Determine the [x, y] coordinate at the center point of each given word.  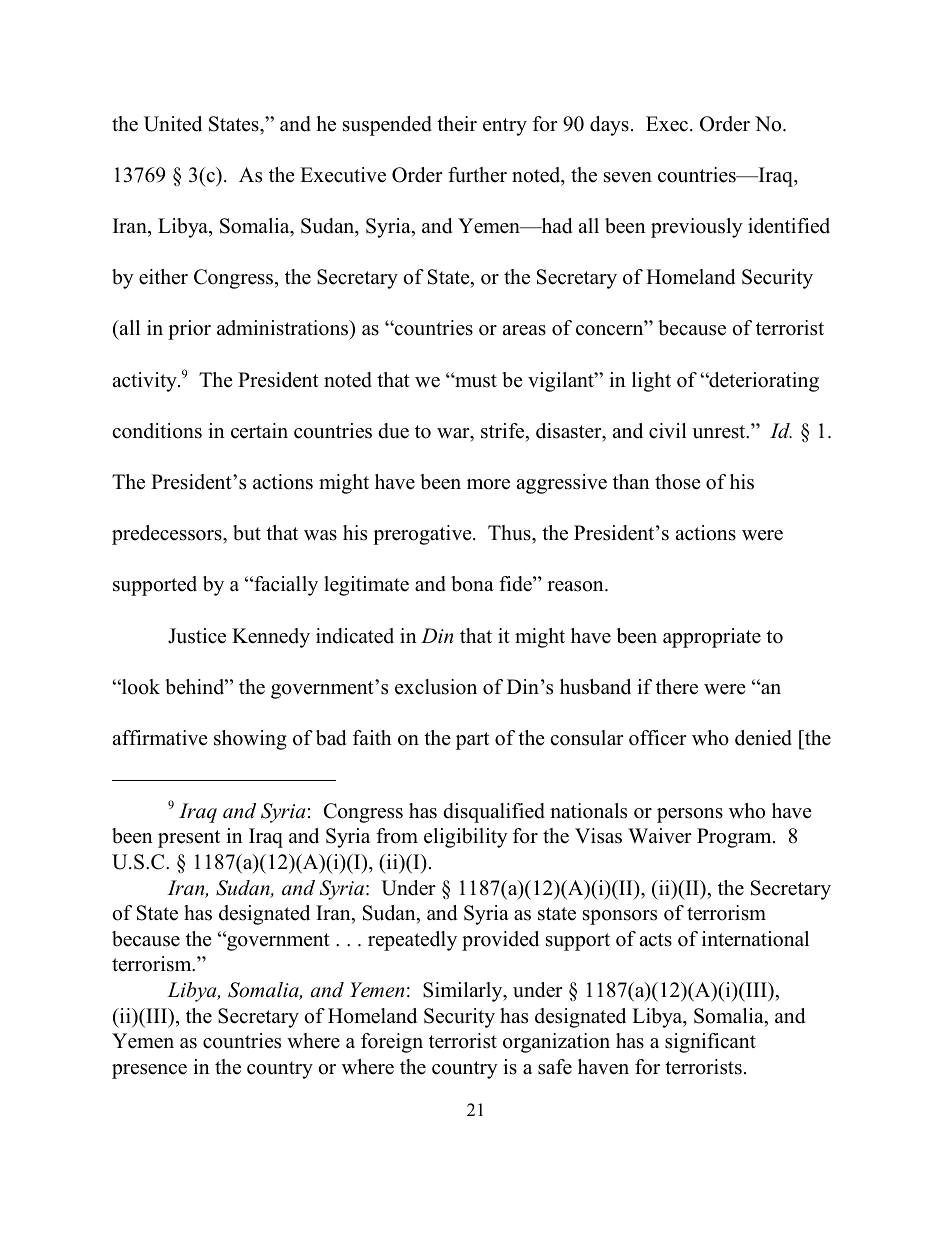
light [651, 382]
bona [472, 584]
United [173, 124]
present [189, 839]
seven [628, 177]
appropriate [712, 638]
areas [524, 330]
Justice [197, 636]
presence [149, 1071]
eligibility [466, 838]
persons [690, 815]
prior [189, 330]
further [477, 175]
